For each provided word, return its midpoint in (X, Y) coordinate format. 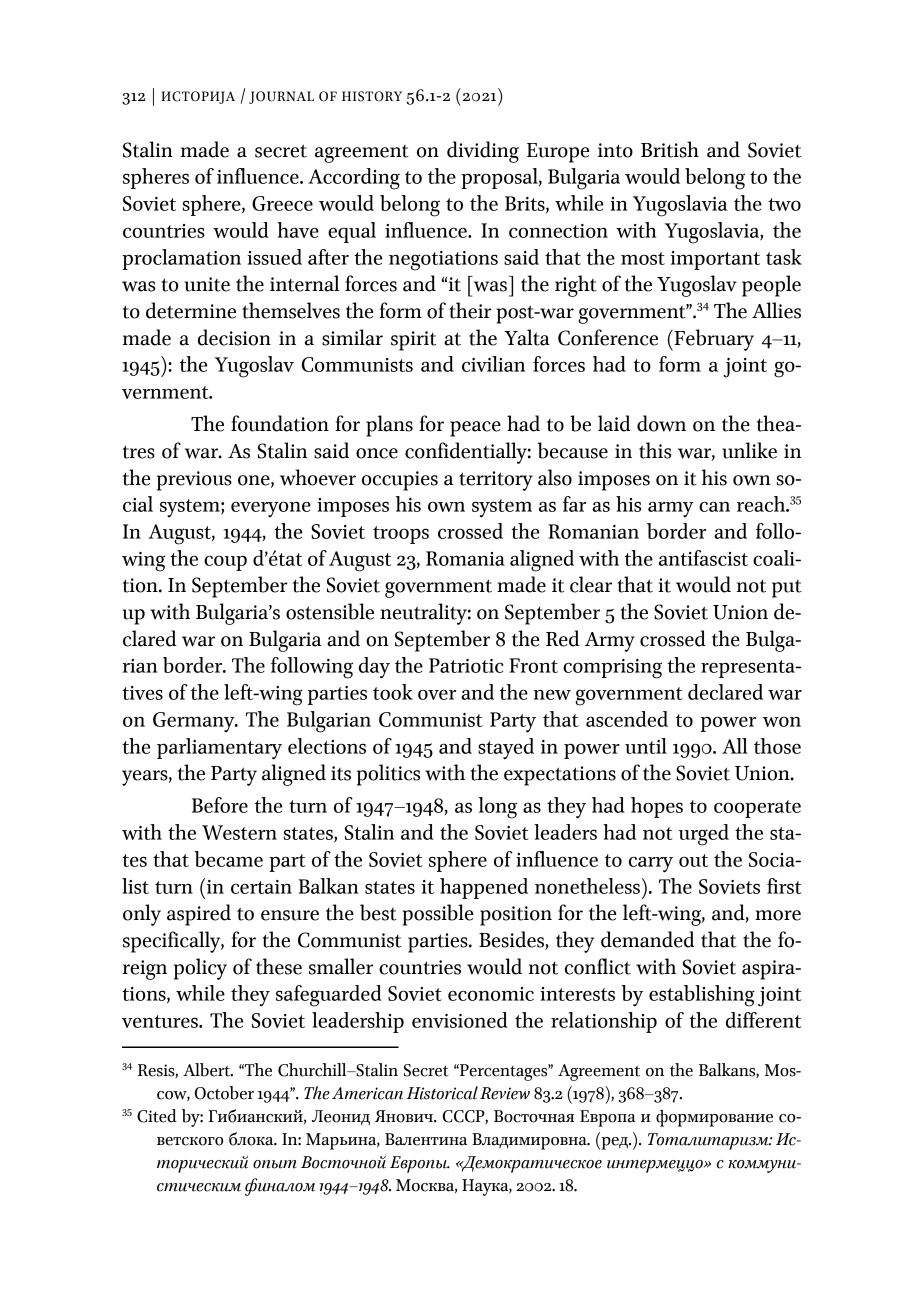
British (670, 149)
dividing (483, 152)
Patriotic (466, 665)
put (787, 589)
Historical (442, 1093)
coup (225, 563)
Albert (208, 1070)
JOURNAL (281, 97)
